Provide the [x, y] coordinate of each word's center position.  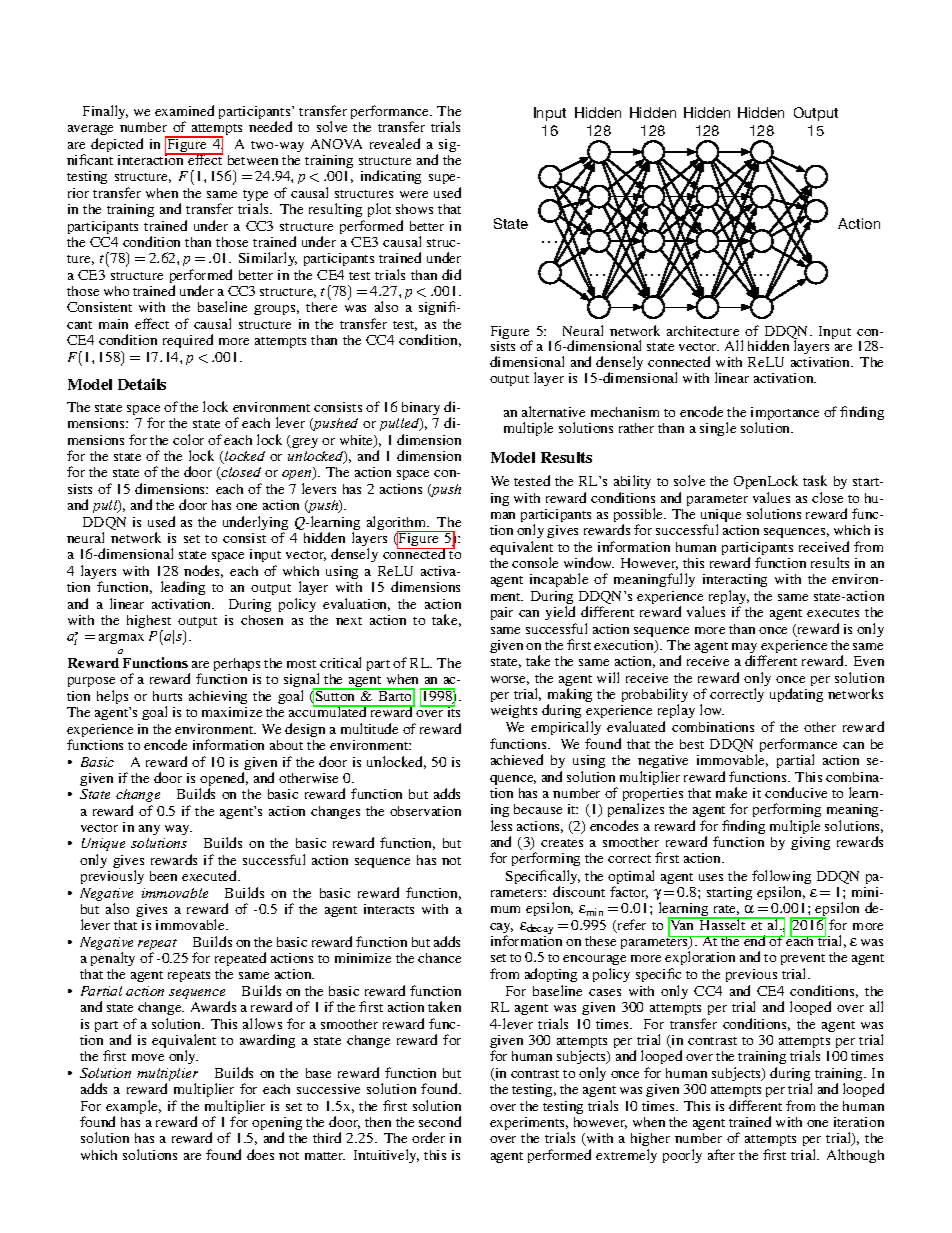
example [133, 1108]
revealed [395, 143]
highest [150, 623]
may [744, 649]
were [414, 194]
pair [502, 613]
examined [184, 110]
